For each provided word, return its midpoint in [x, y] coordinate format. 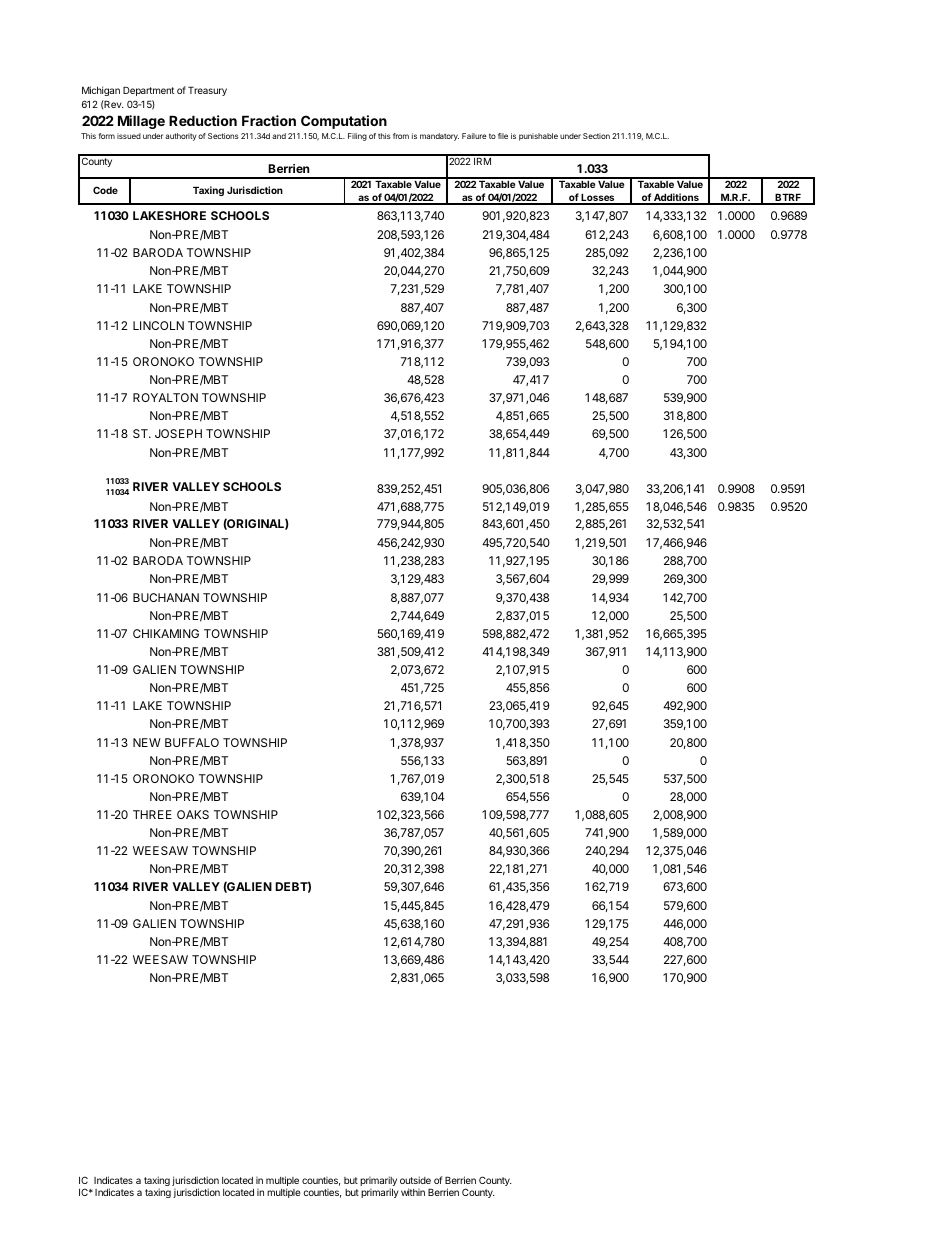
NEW [147, 742]
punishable [538, 137]
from [401, 136]
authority [181, 137]
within [413, 1192]
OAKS [193, 814]
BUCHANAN [166, 597]
